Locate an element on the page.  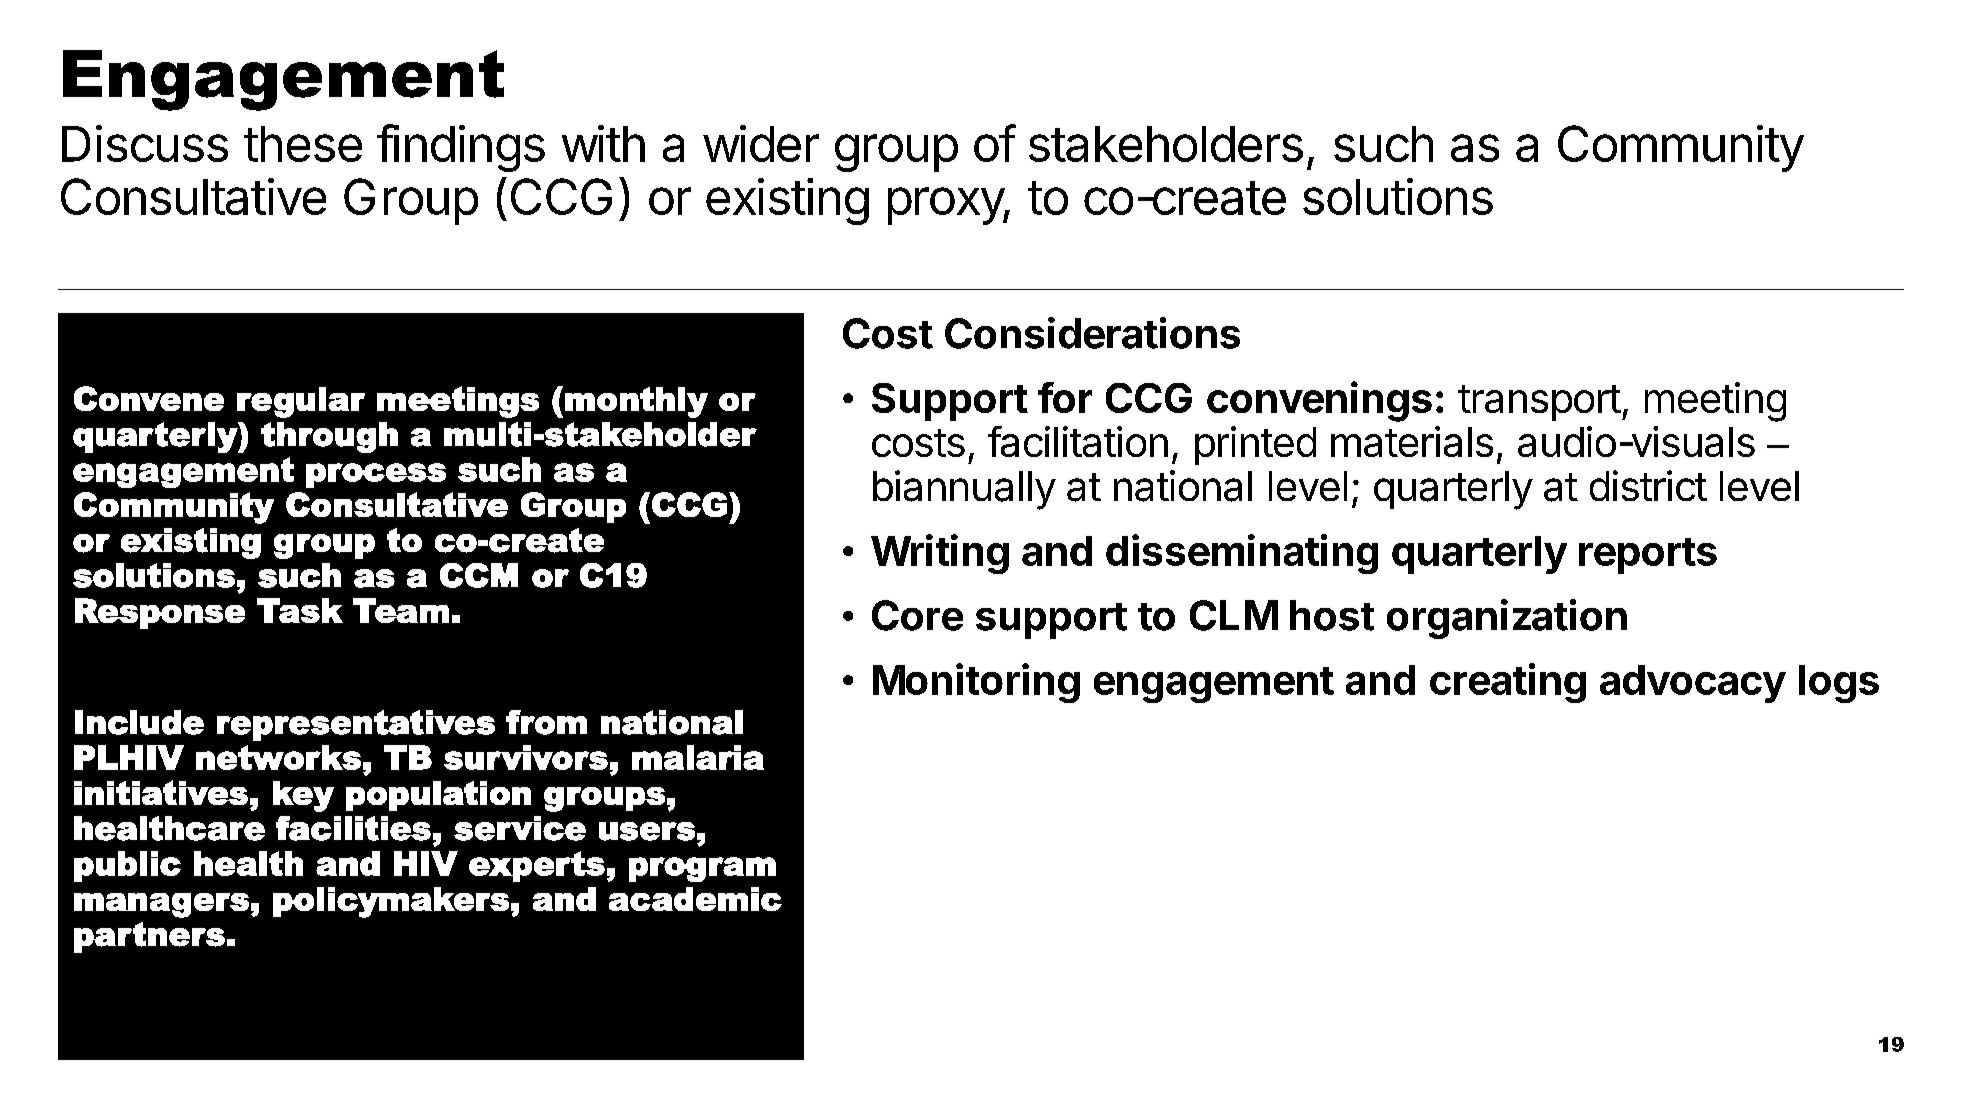
CCM is located at coordinates (479, 575).
